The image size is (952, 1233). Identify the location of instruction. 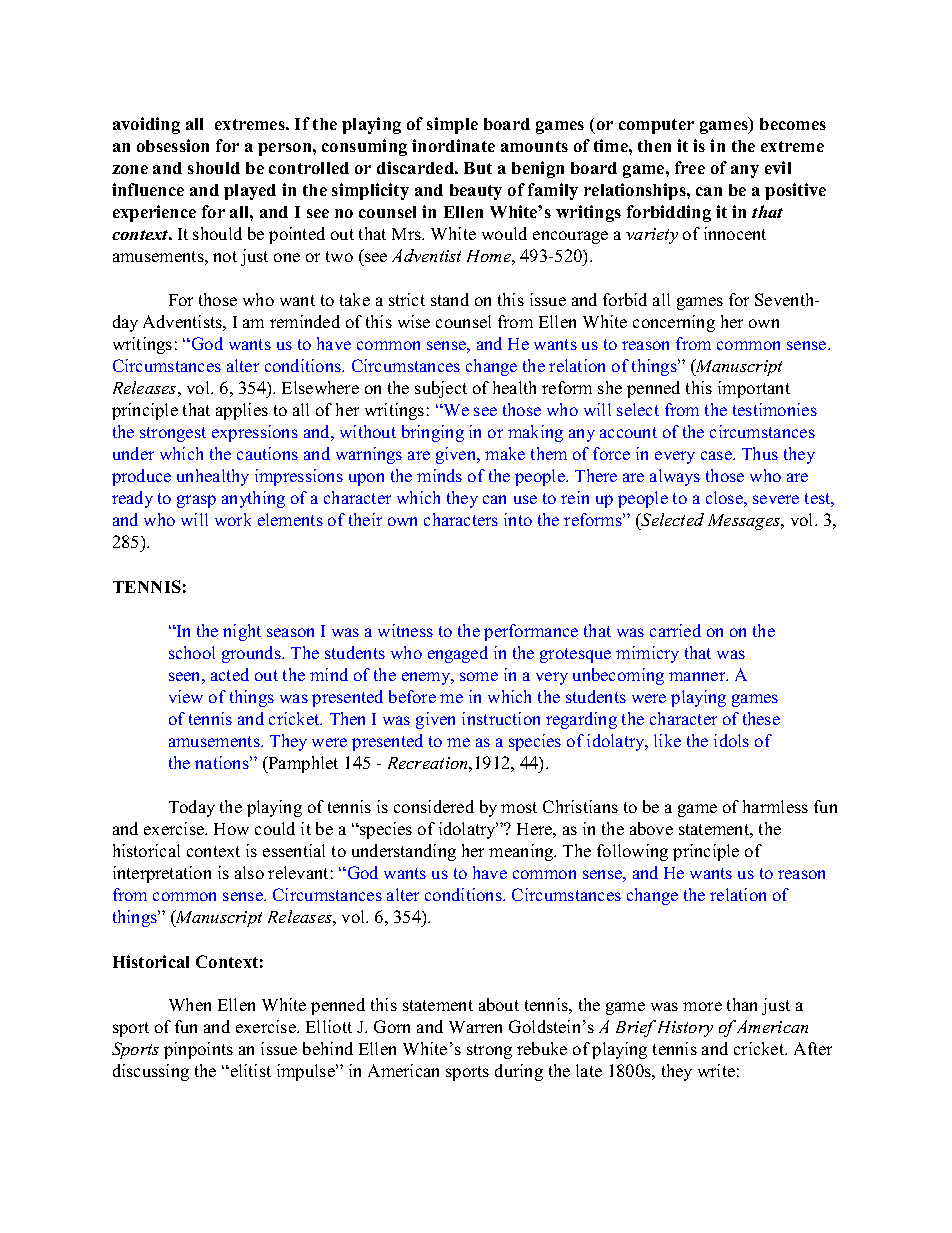
(501, 718).
